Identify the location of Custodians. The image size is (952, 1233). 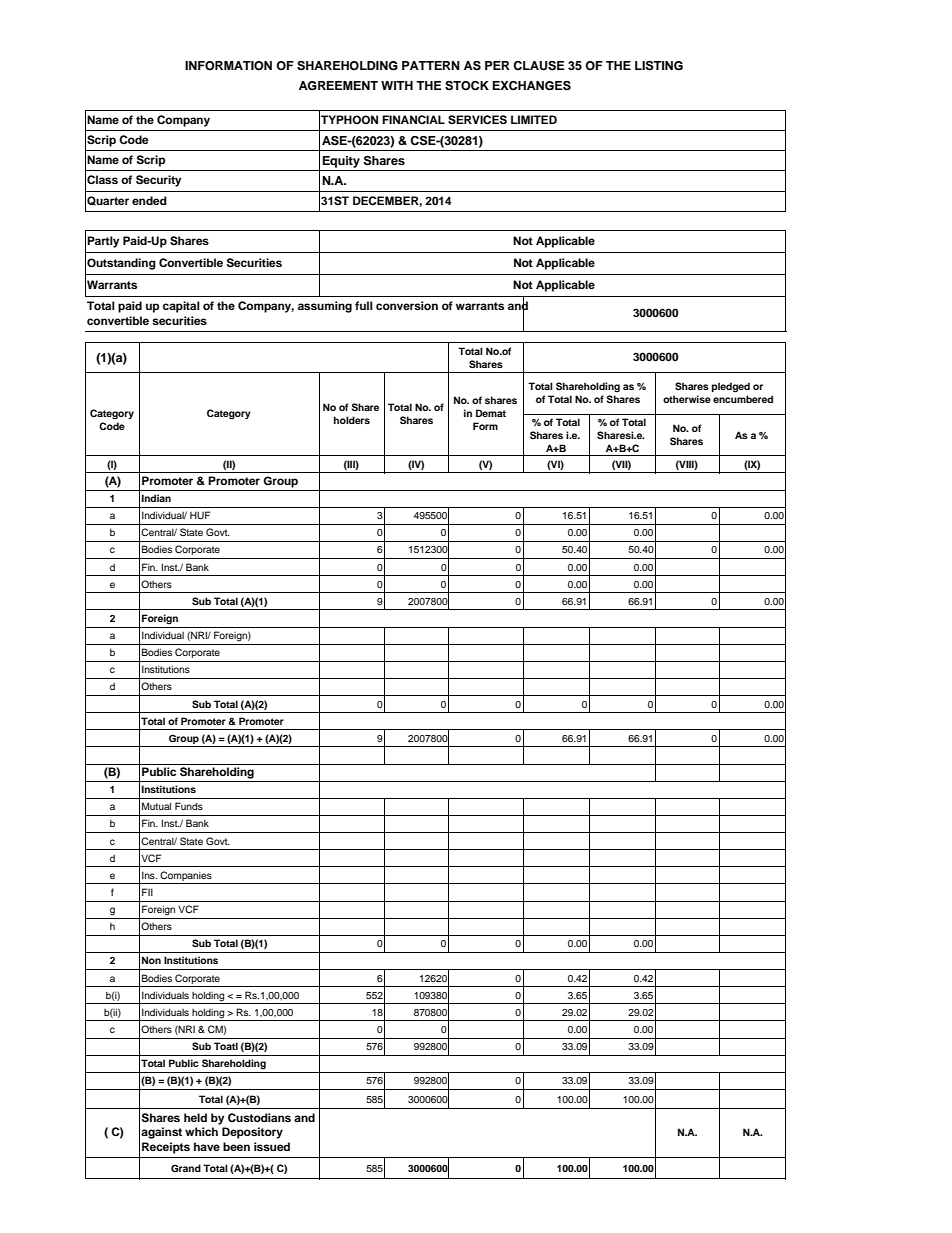
(259, 1117).
